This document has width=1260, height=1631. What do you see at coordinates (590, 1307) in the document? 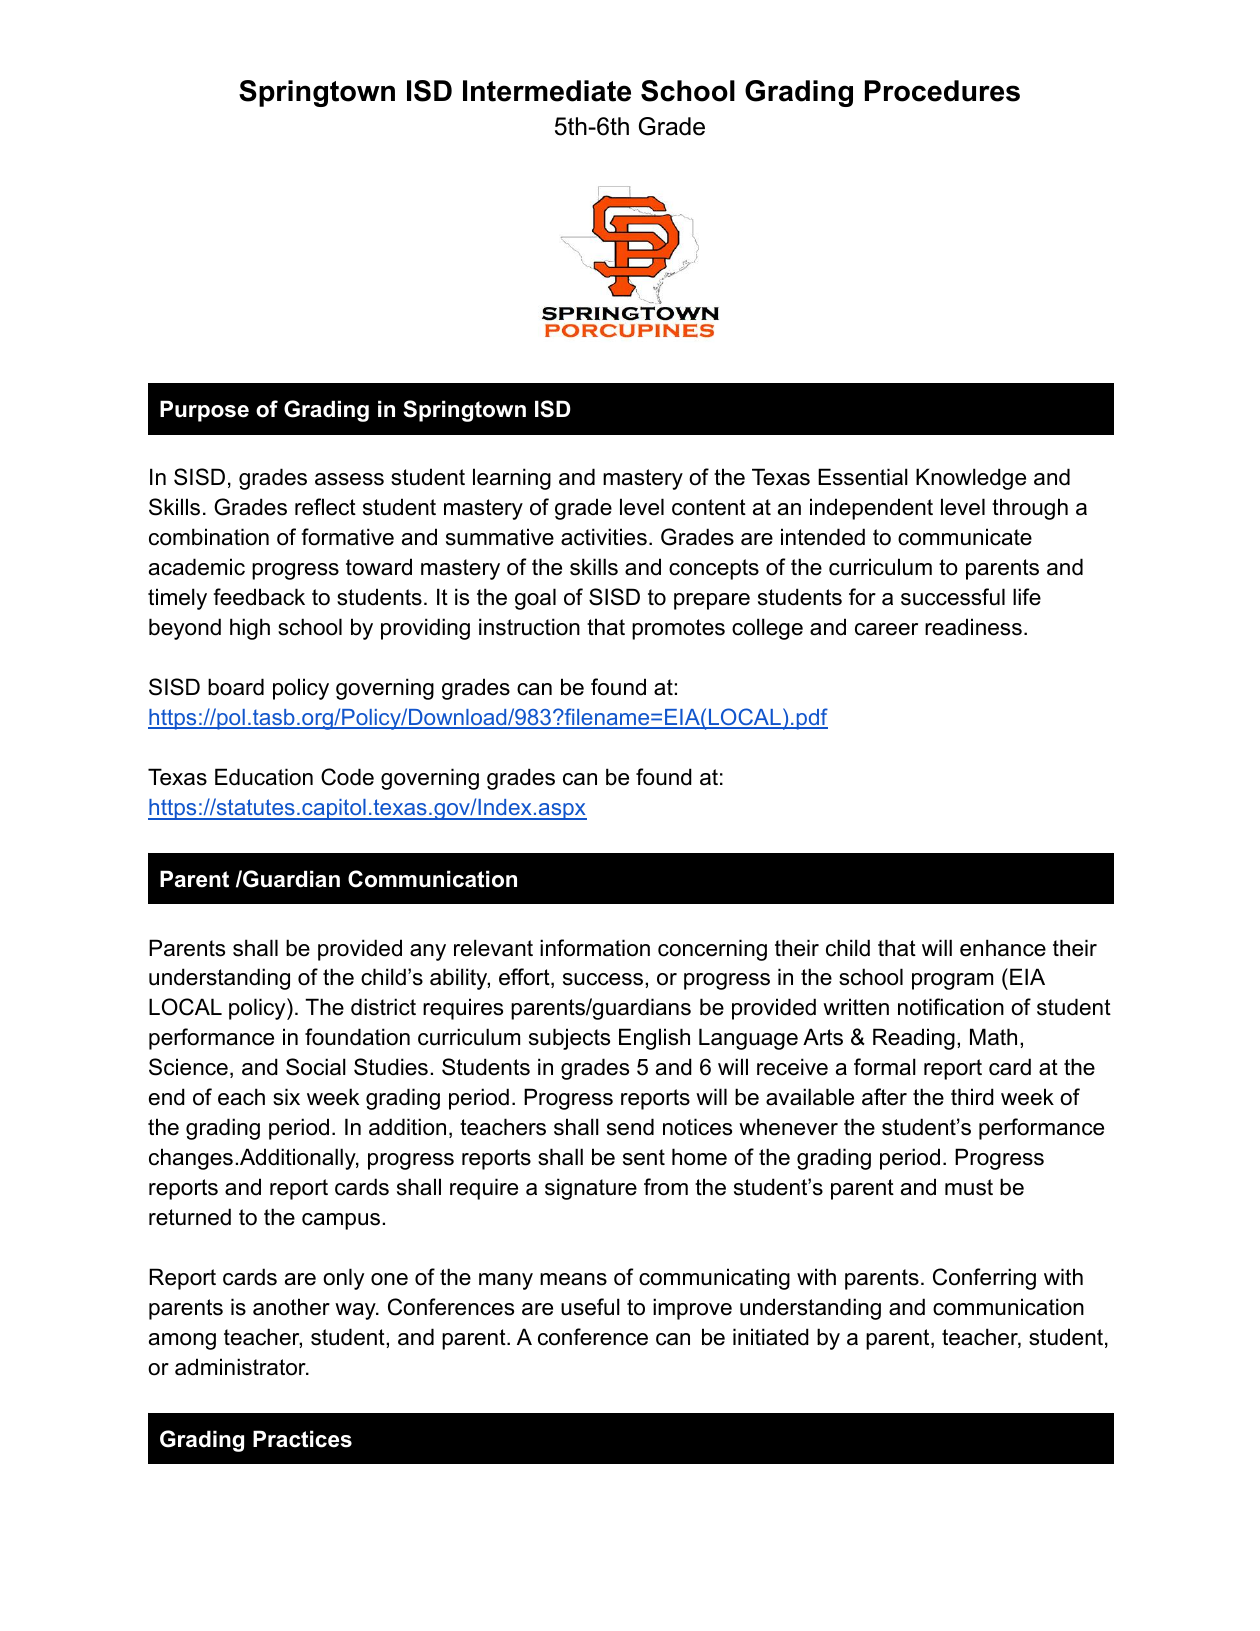
I see `useful` at bounding box center [590, 1307].
